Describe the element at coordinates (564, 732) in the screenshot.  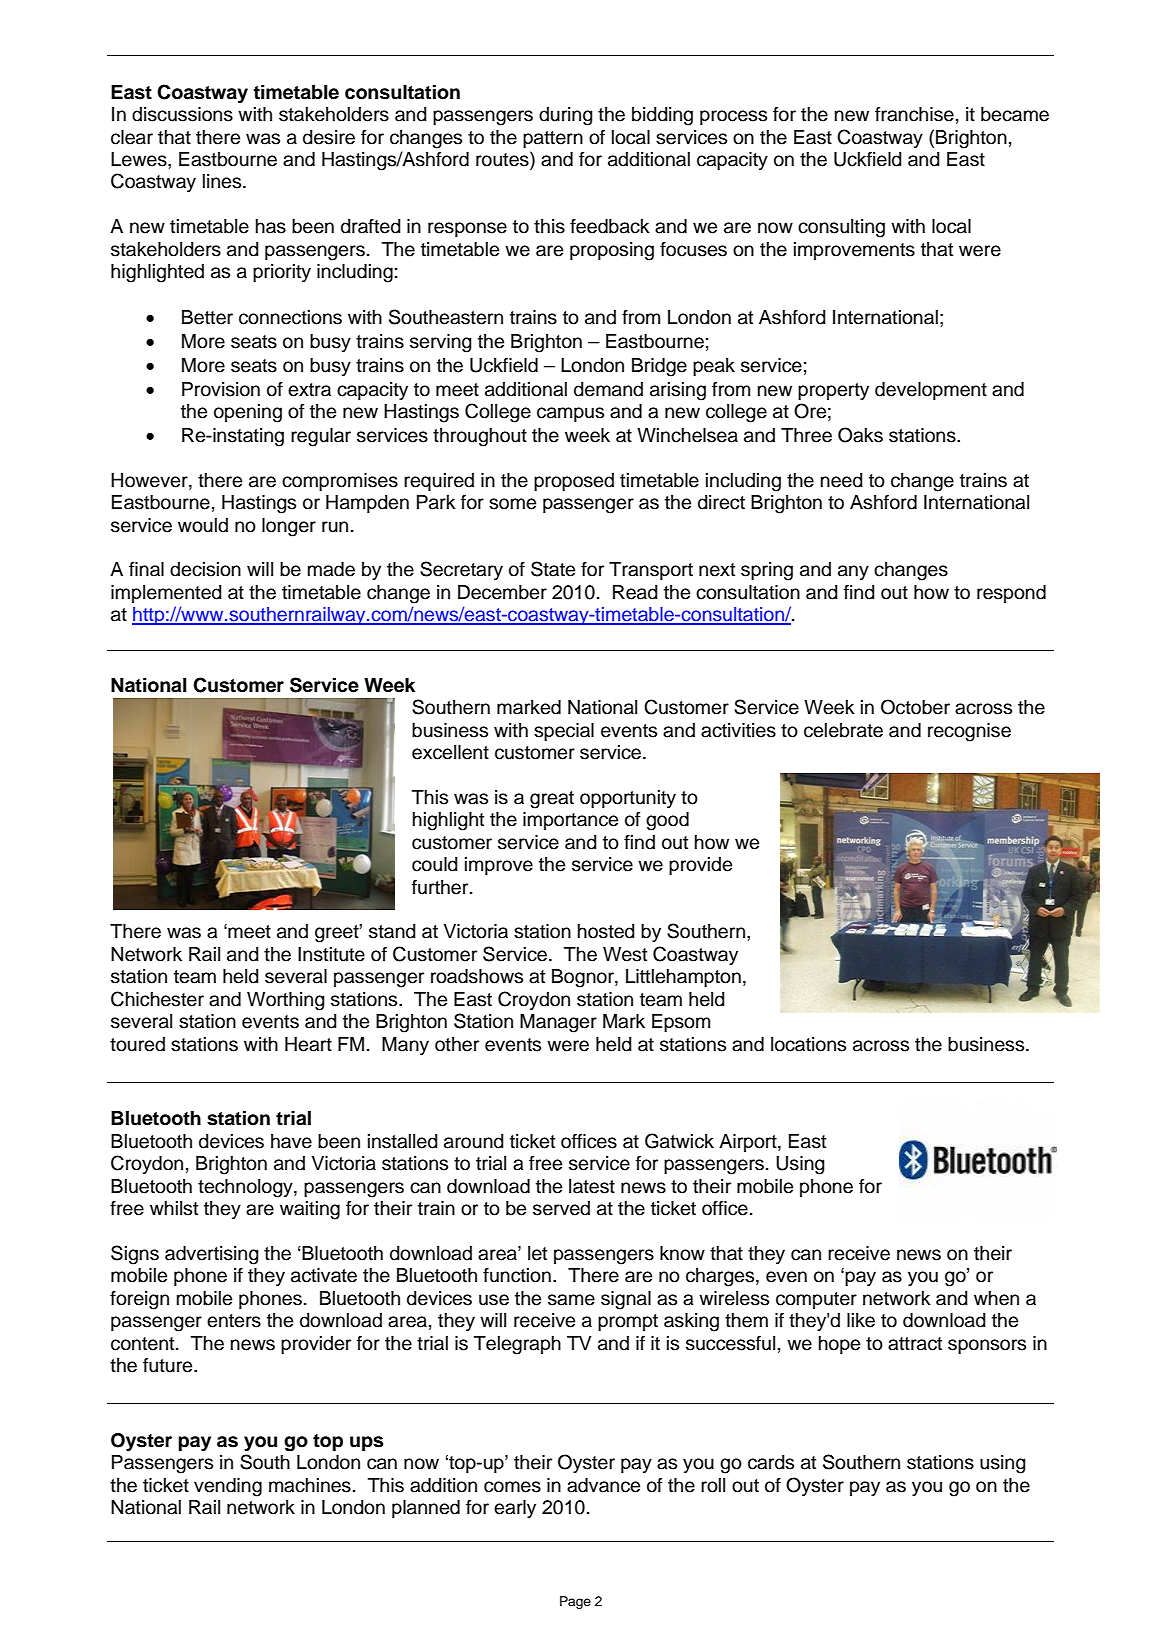
I see `special` at that location.
